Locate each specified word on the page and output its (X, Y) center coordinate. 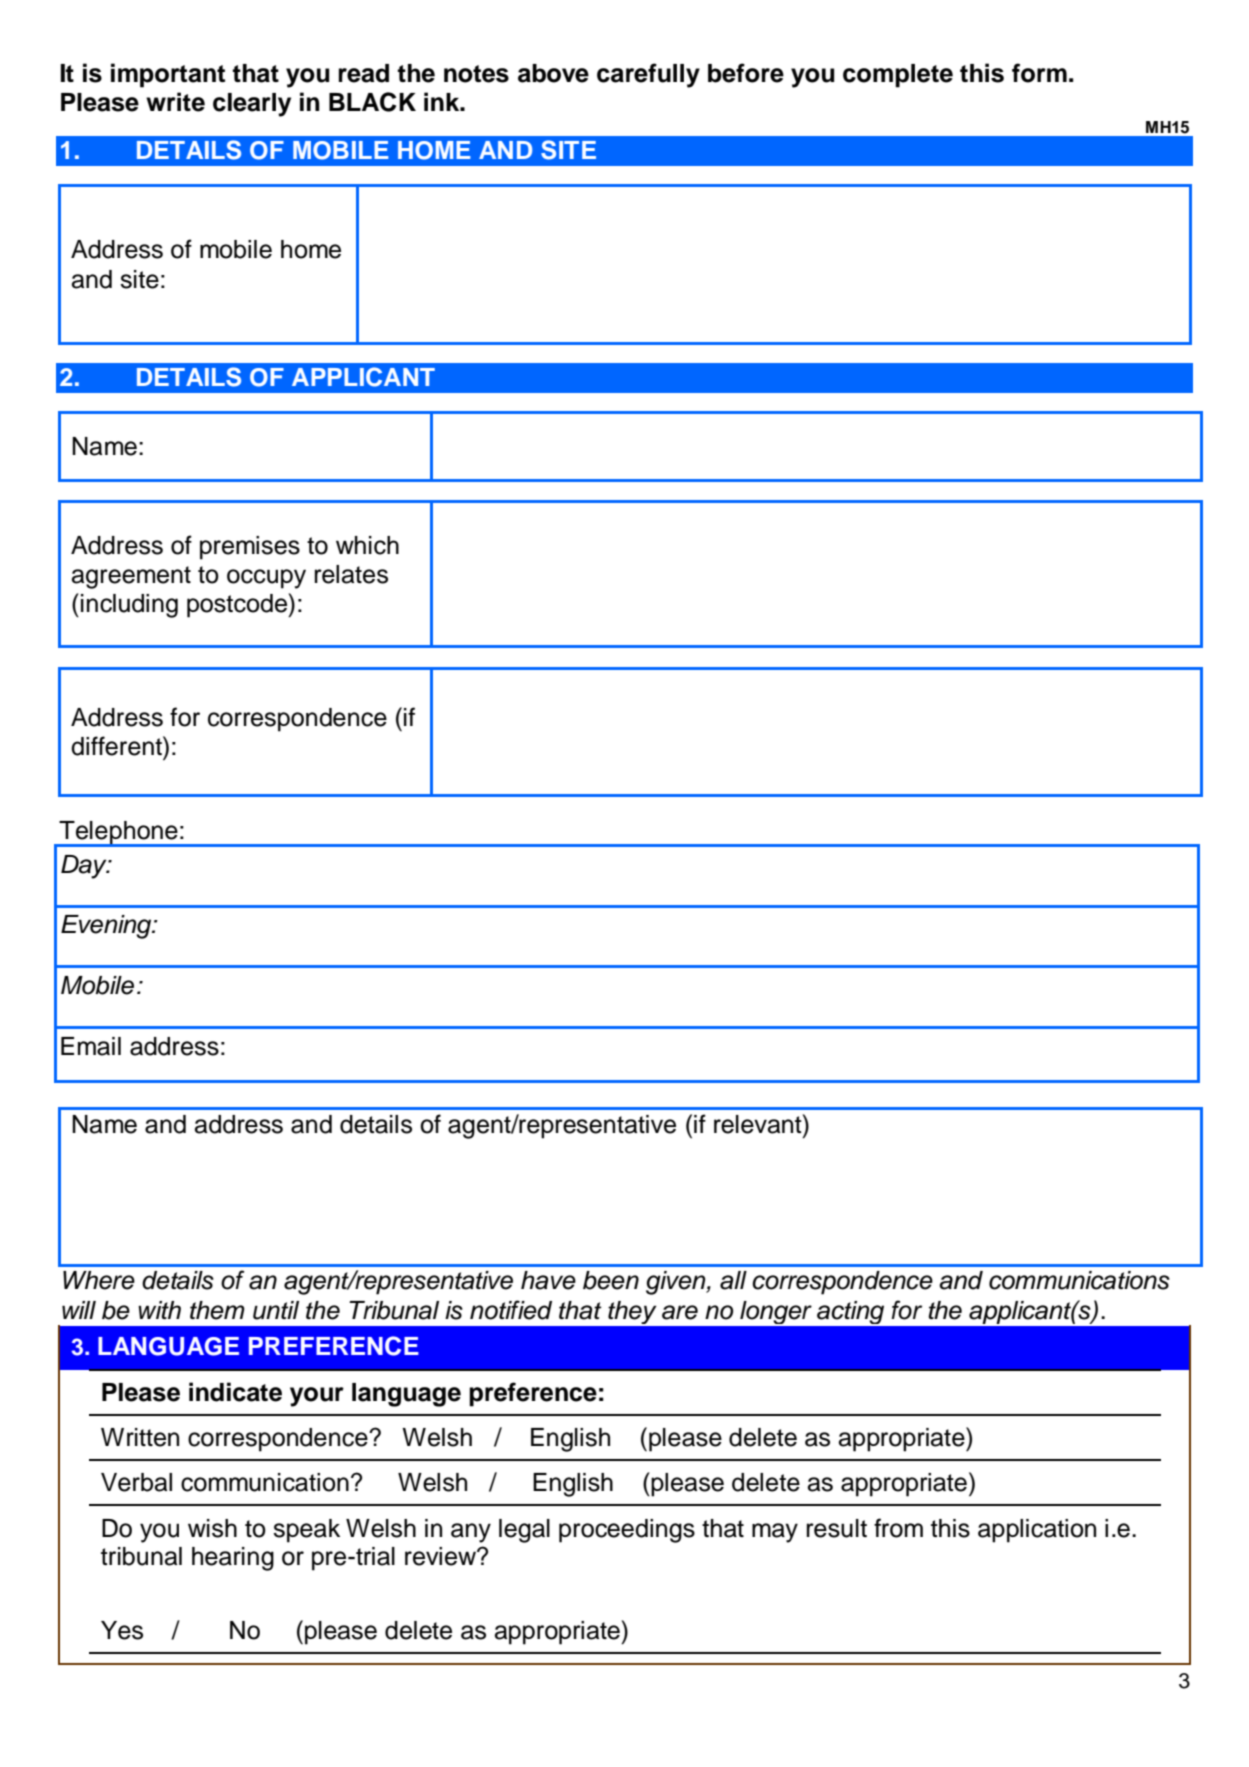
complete (898, 76)
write (175, 102)
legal (524, 1531)
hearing (233, 1559)
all (733, 1280)
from (898, 1528)
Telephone (118, 834)
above (553, 73)
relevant (759, 1124)
